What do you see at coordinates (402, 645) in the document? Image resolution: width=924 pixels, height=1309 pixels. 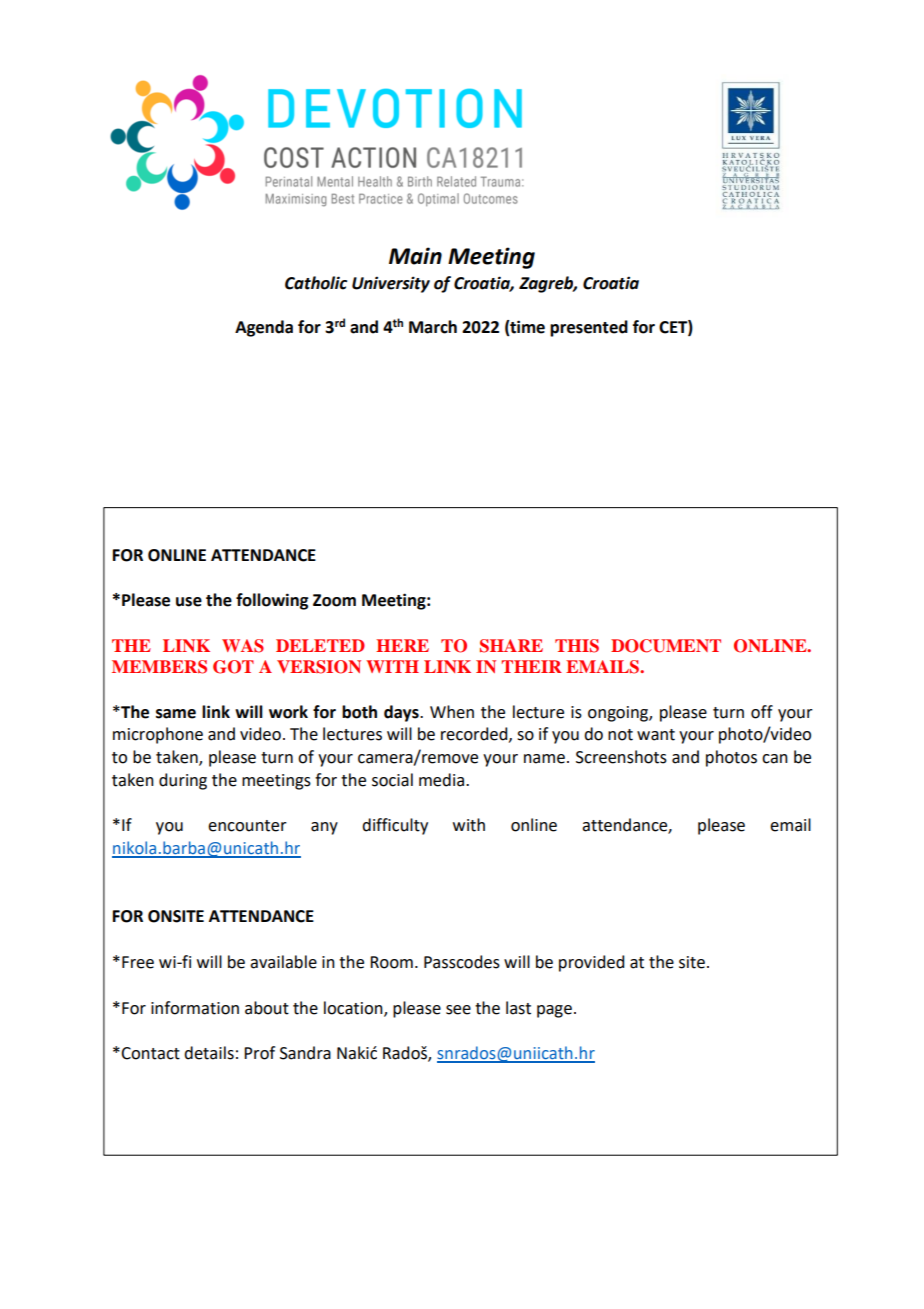 I see `HERE` at bounding box center [402, 645].
